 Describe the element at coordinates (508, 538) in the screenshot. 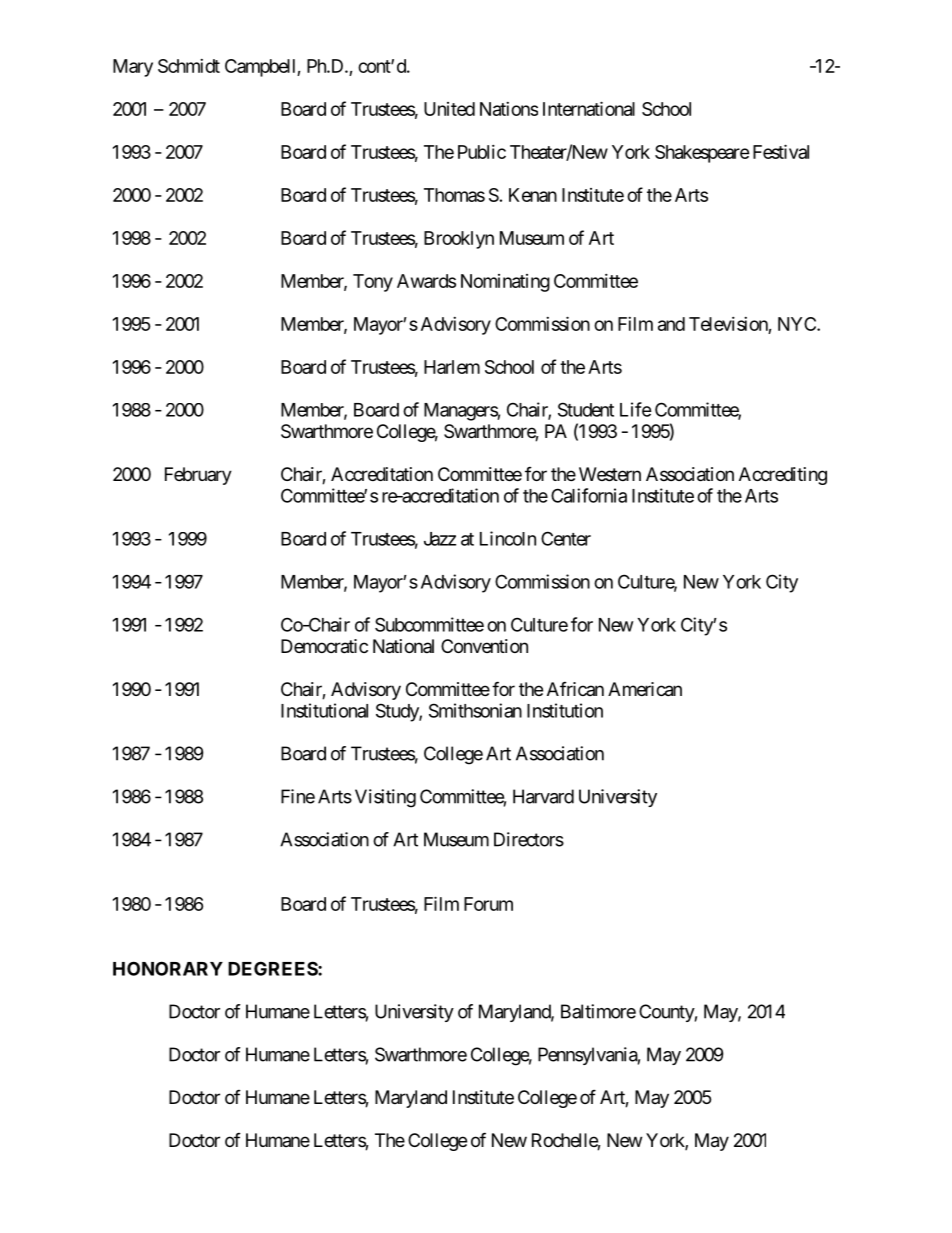

I see `Lincoln` at that location.
